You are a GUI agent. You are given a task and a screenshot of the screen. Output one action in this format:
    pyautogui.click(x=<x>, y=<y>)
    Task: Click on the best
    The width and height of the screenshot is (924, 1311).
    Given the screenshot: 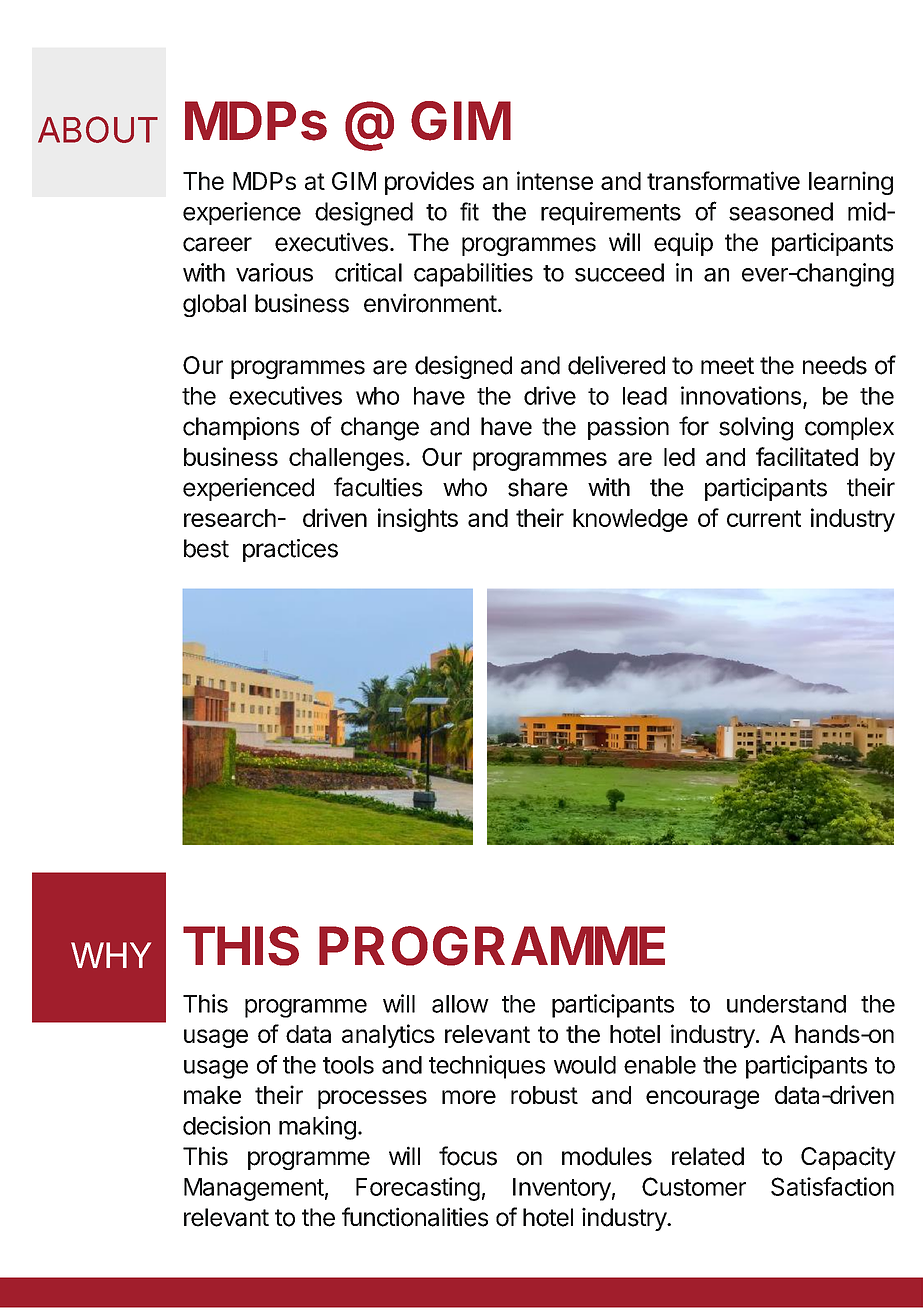 What is the action you would take?
    pyautogui.click(x=206, y=548)
